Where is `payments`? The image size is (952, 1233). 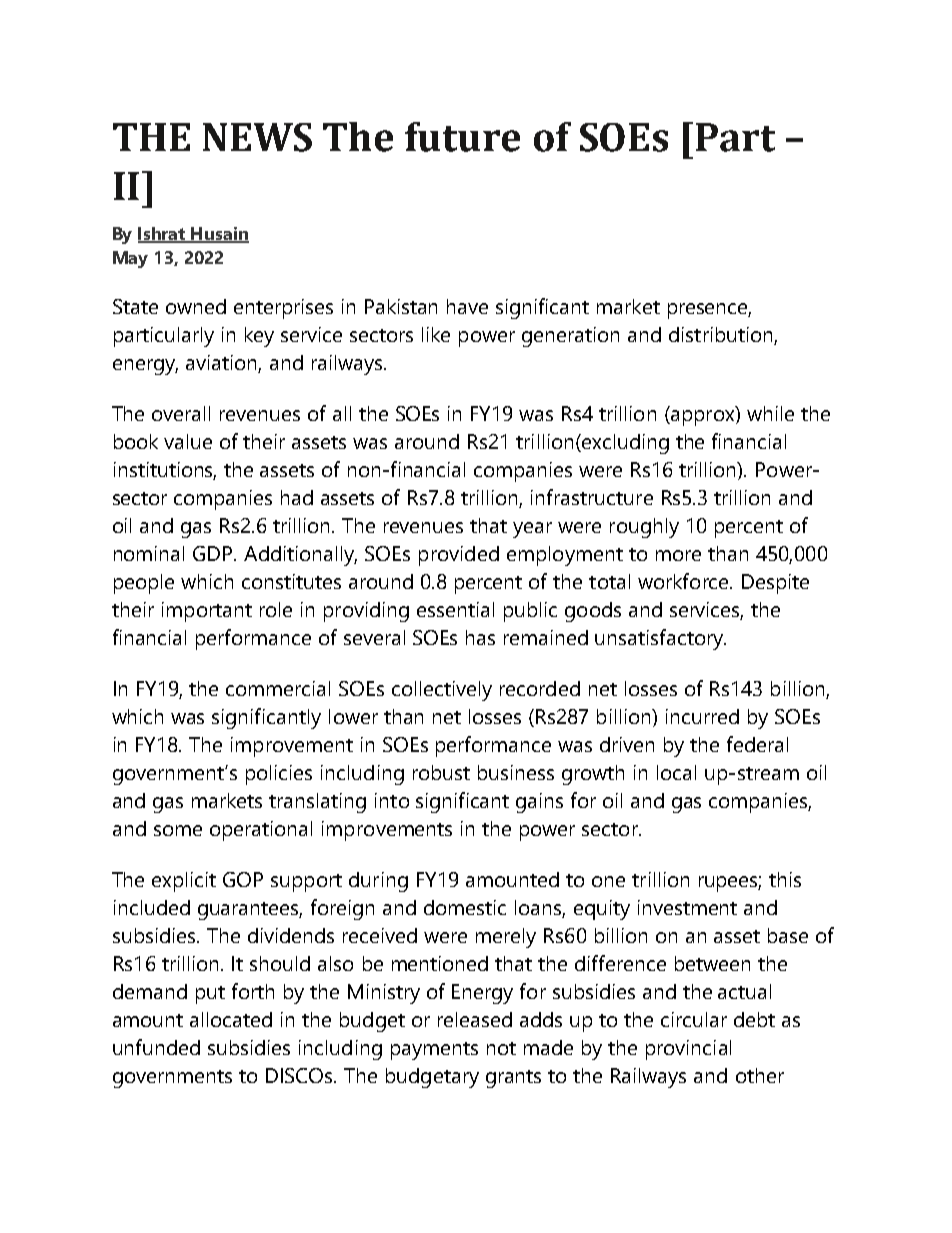 payments is located at coordinates (434, 1051).
